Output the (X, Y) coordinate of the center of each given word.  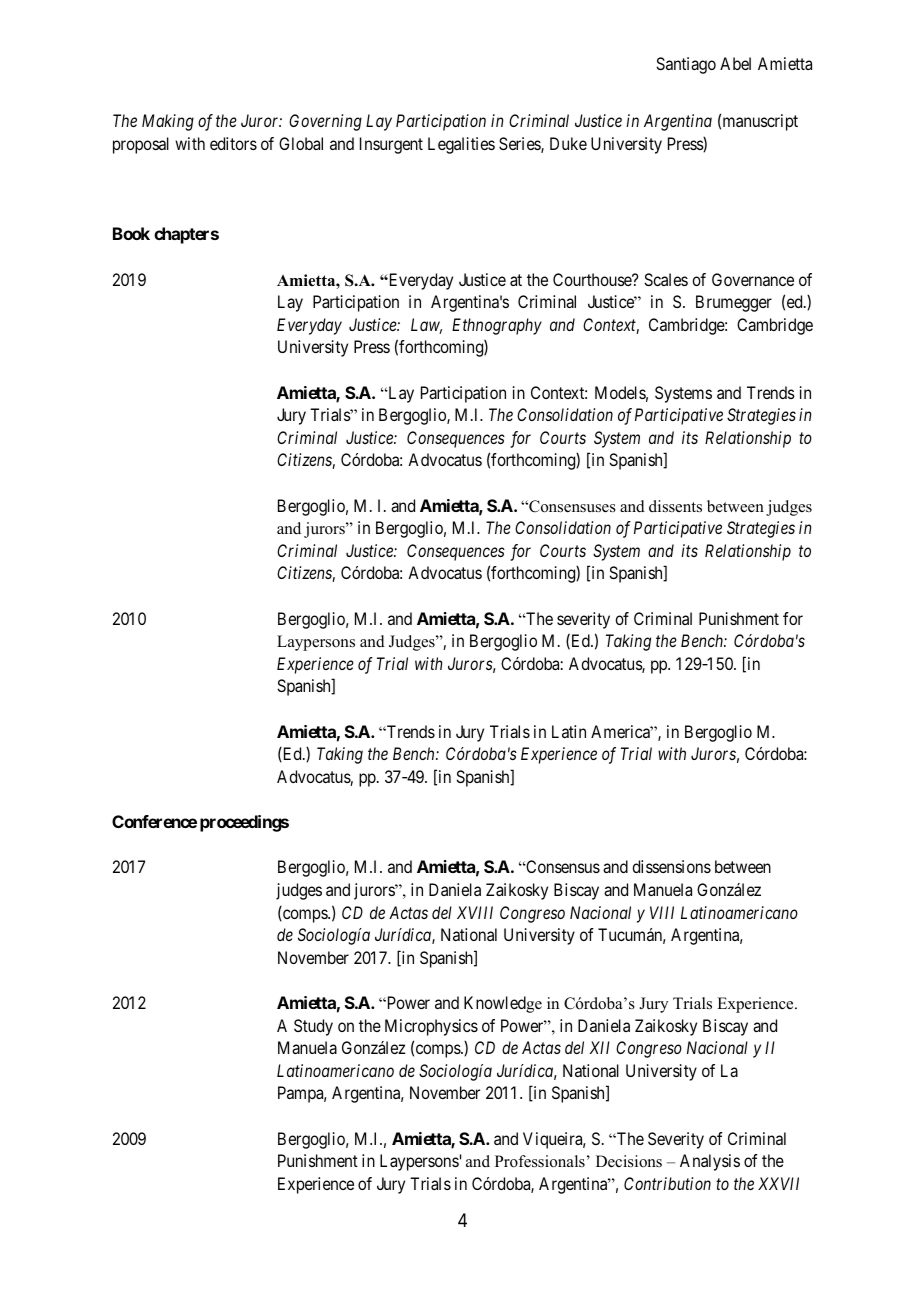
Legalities (461, 145)
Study (313, 1027)
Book (131, 233)
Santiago (686, 65)
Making (168, 122)
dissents (675, 506)
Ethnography (497, 326)
